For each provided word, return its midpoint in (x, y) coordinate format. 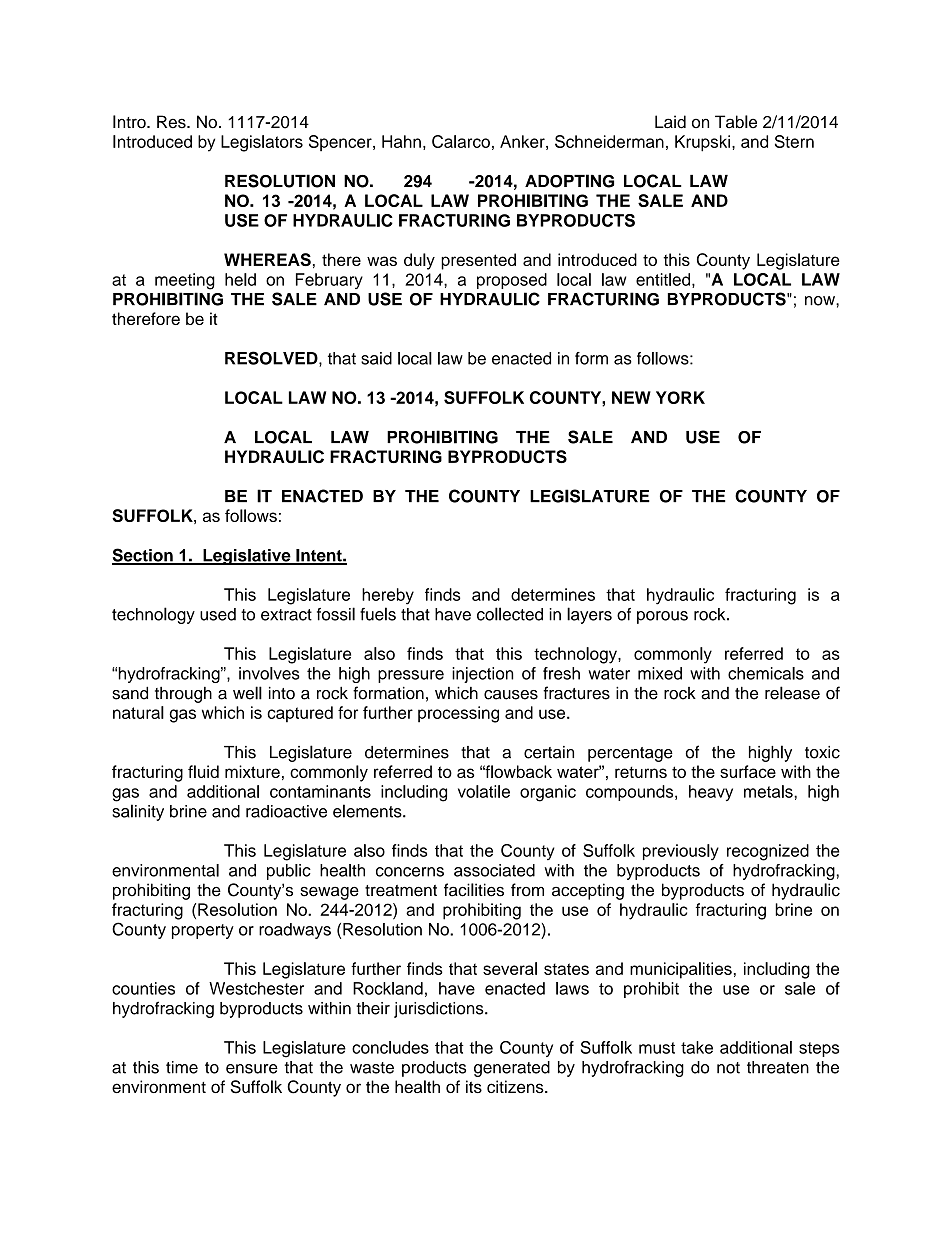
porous (662, 617)
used (218, 614)
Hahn (401, 141)
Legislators (262, 143)
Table (736, 122)
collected (510, 614)
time (182, 1067)
